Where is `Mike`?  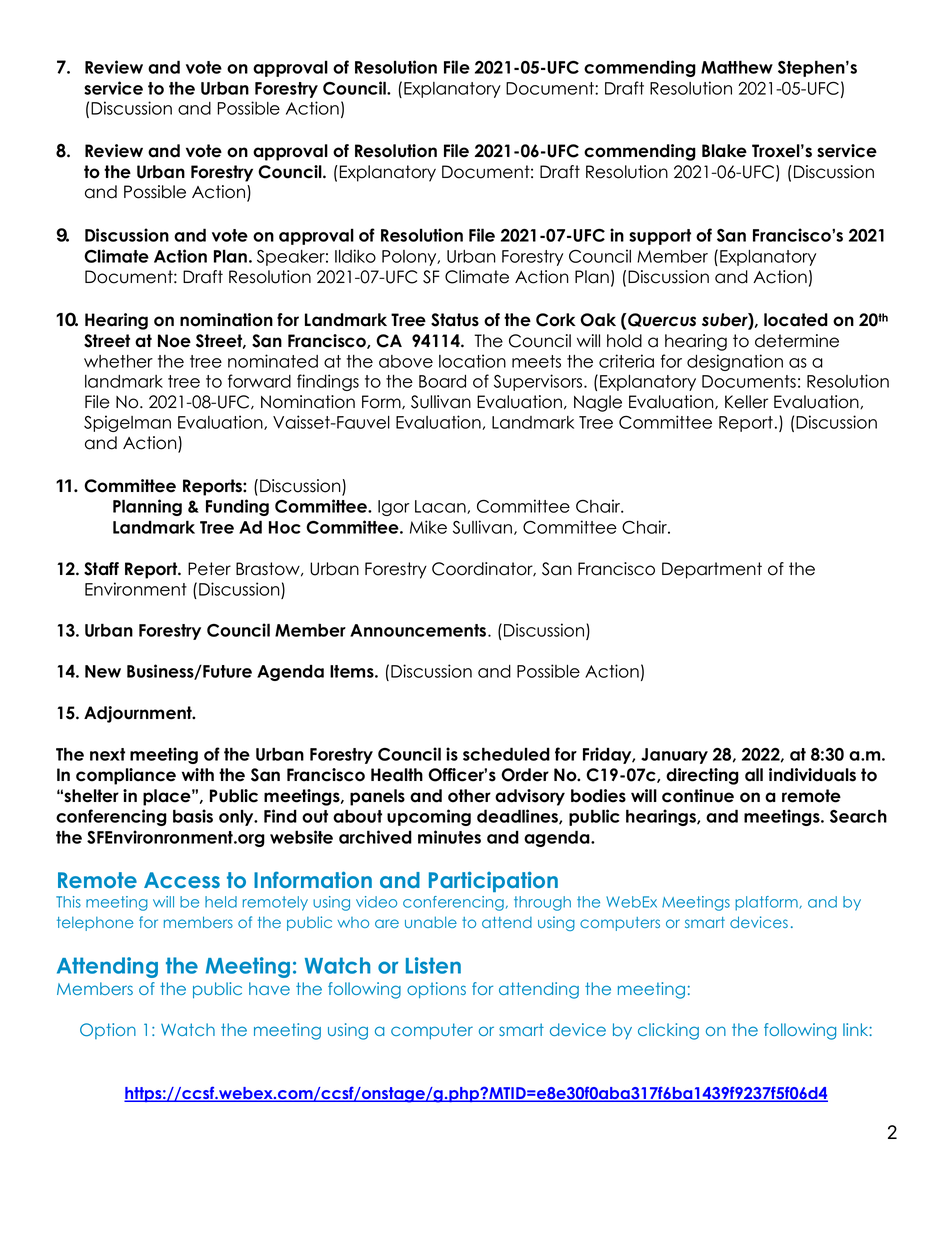 Mike is located at coordinates (428, 527).
